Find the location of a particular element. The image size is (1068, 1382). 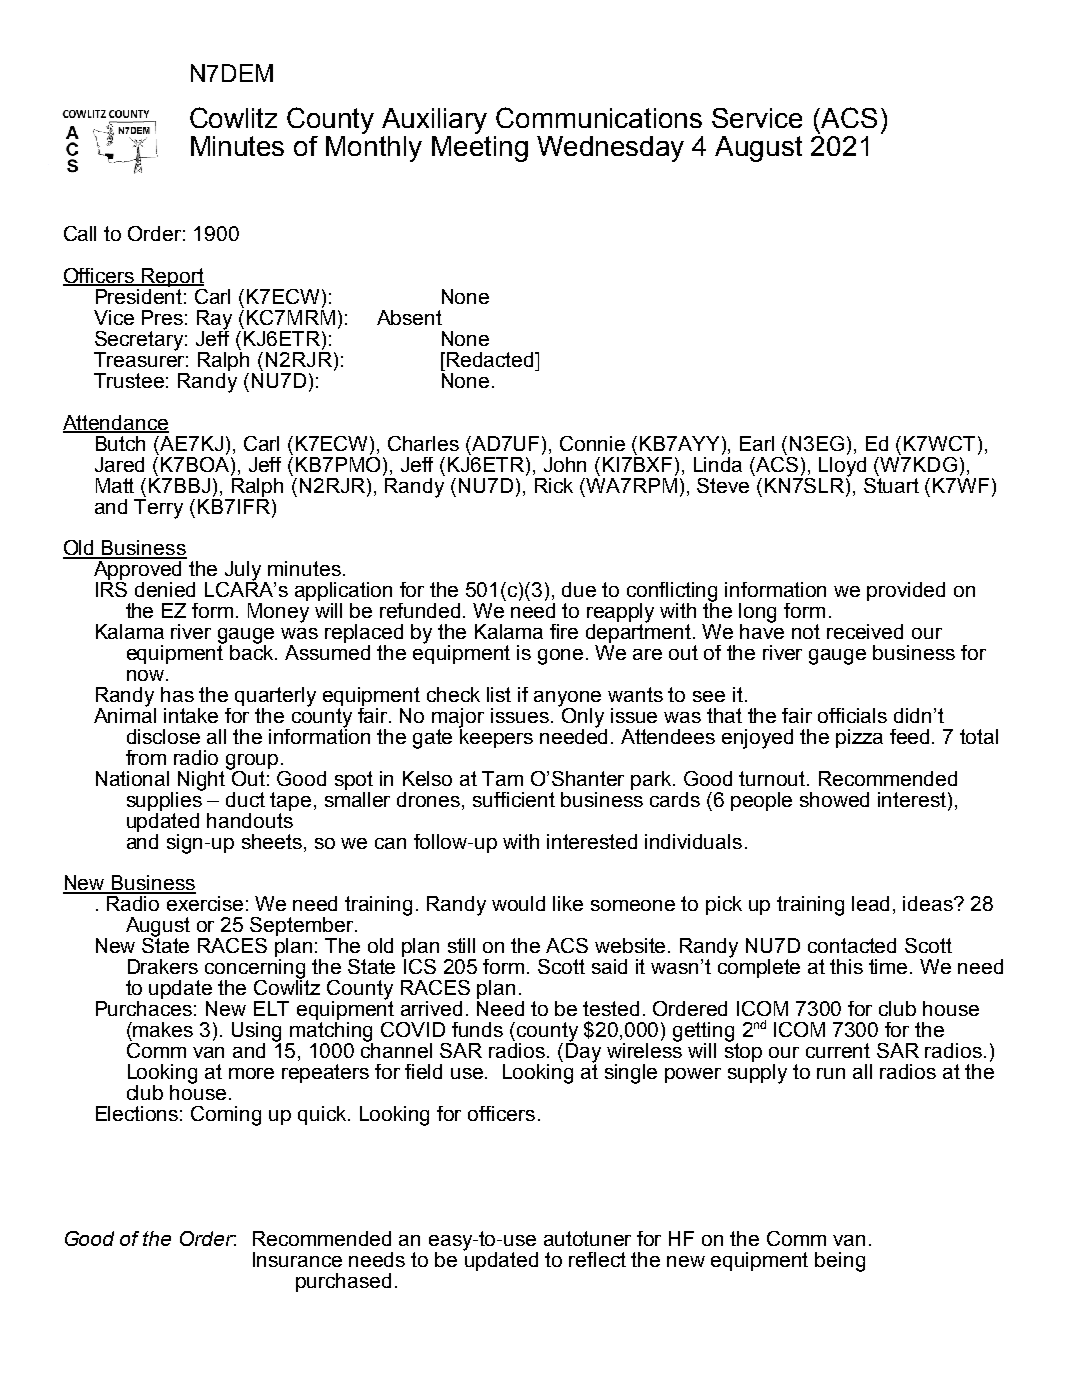

intake is located at coordinates (191, 715).
